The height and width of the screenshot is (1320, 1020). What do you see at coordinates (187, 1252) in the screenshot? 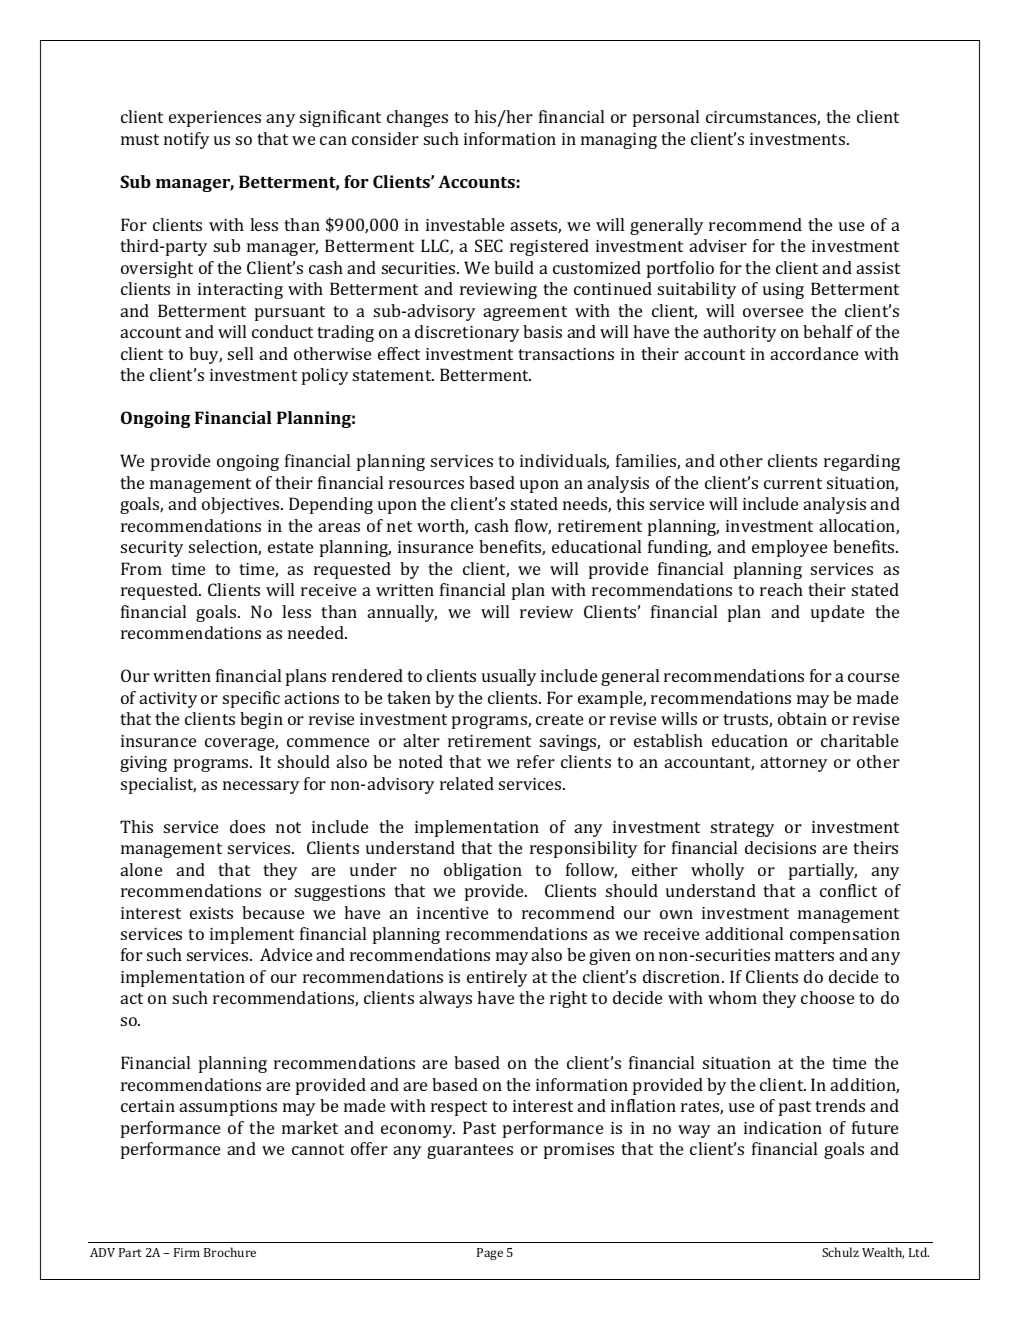
I see `Firm` at bounding box center [187, 1252].
